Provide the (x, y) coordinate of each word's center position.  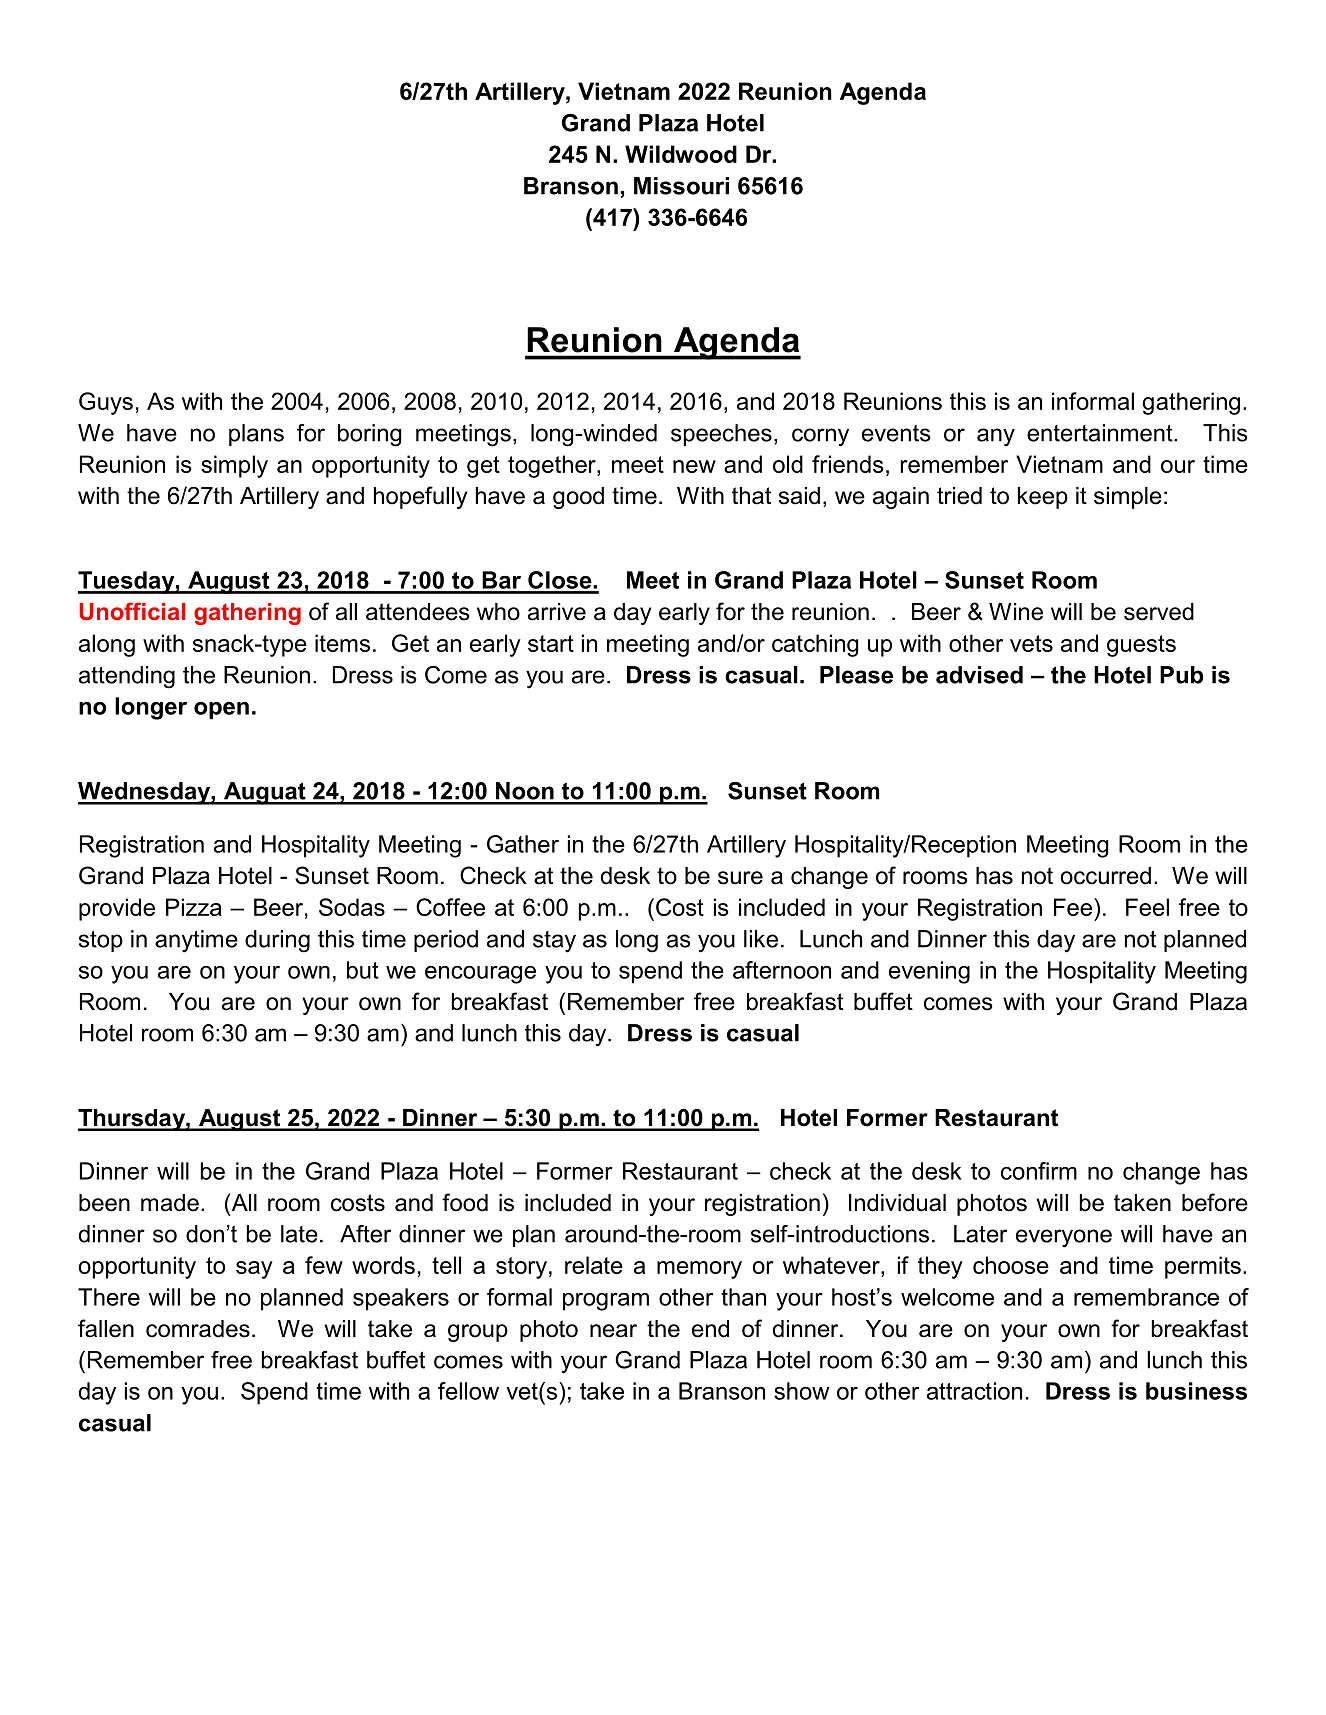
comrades (198, 1329)
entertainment (1101, 433)
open (221, 711)
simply (234, 466)
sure (740, 878)
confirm (1039, 1171)
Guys (106, 403)
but (363, 970)
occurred (1106, 876)
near (613, 1331)
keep (1043, 498)
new (694, 466)
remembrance (1146, 1297)
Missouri (681, 186)
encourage (480, 975)
